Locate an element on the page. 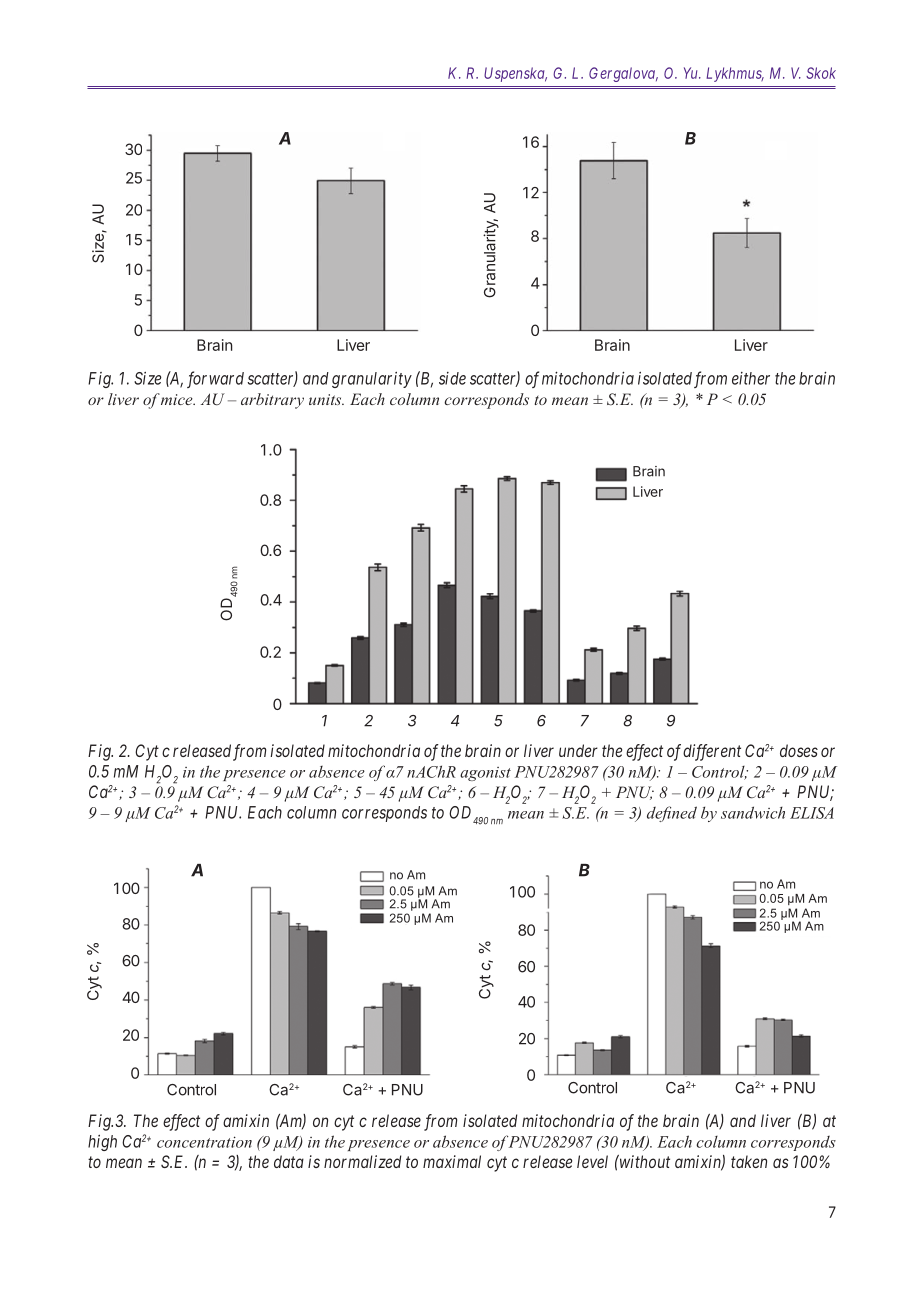  side is located at coordinates (452, 378).
